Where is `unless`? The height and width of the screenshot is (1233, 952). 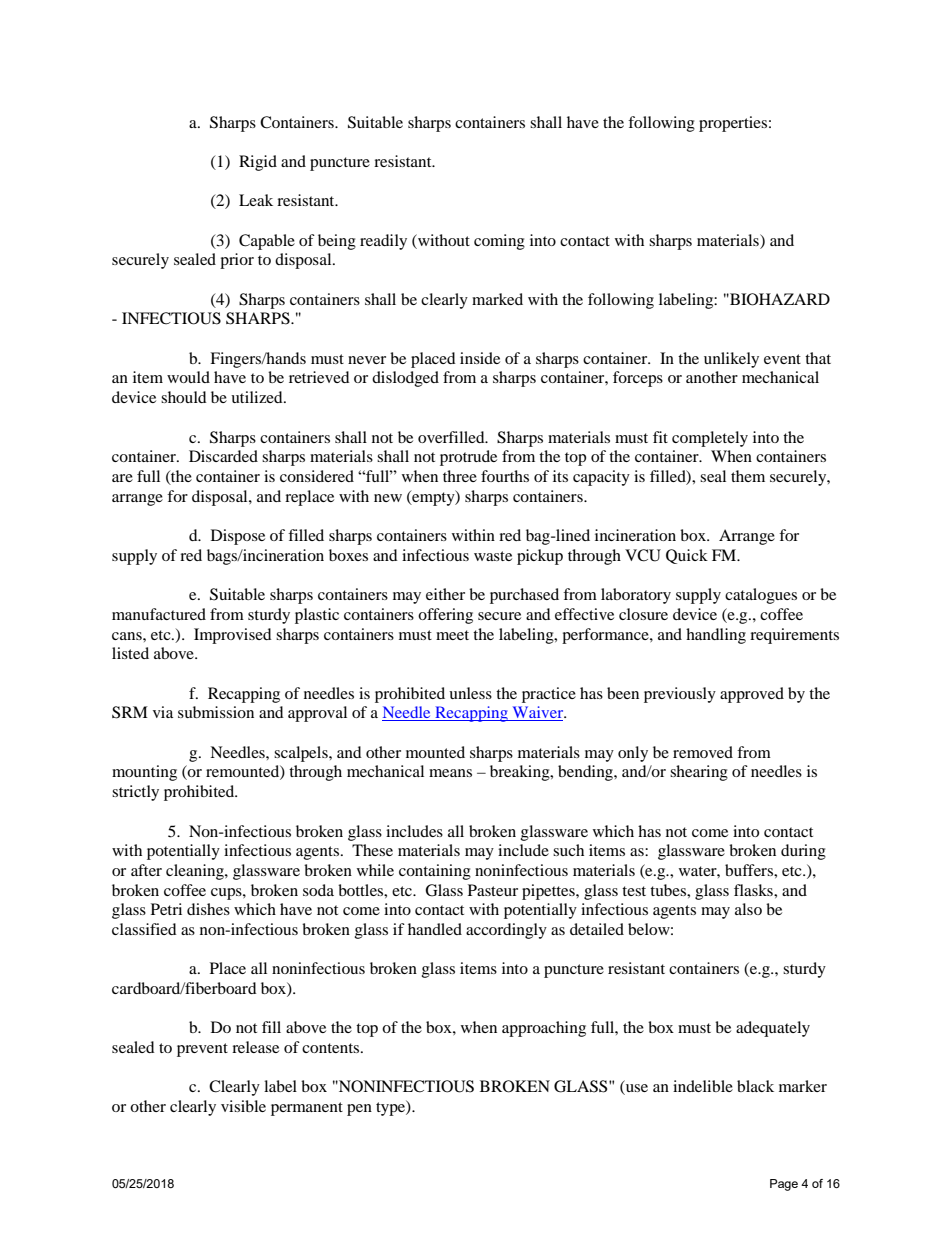 unless is located at coordinates (470, 693).
